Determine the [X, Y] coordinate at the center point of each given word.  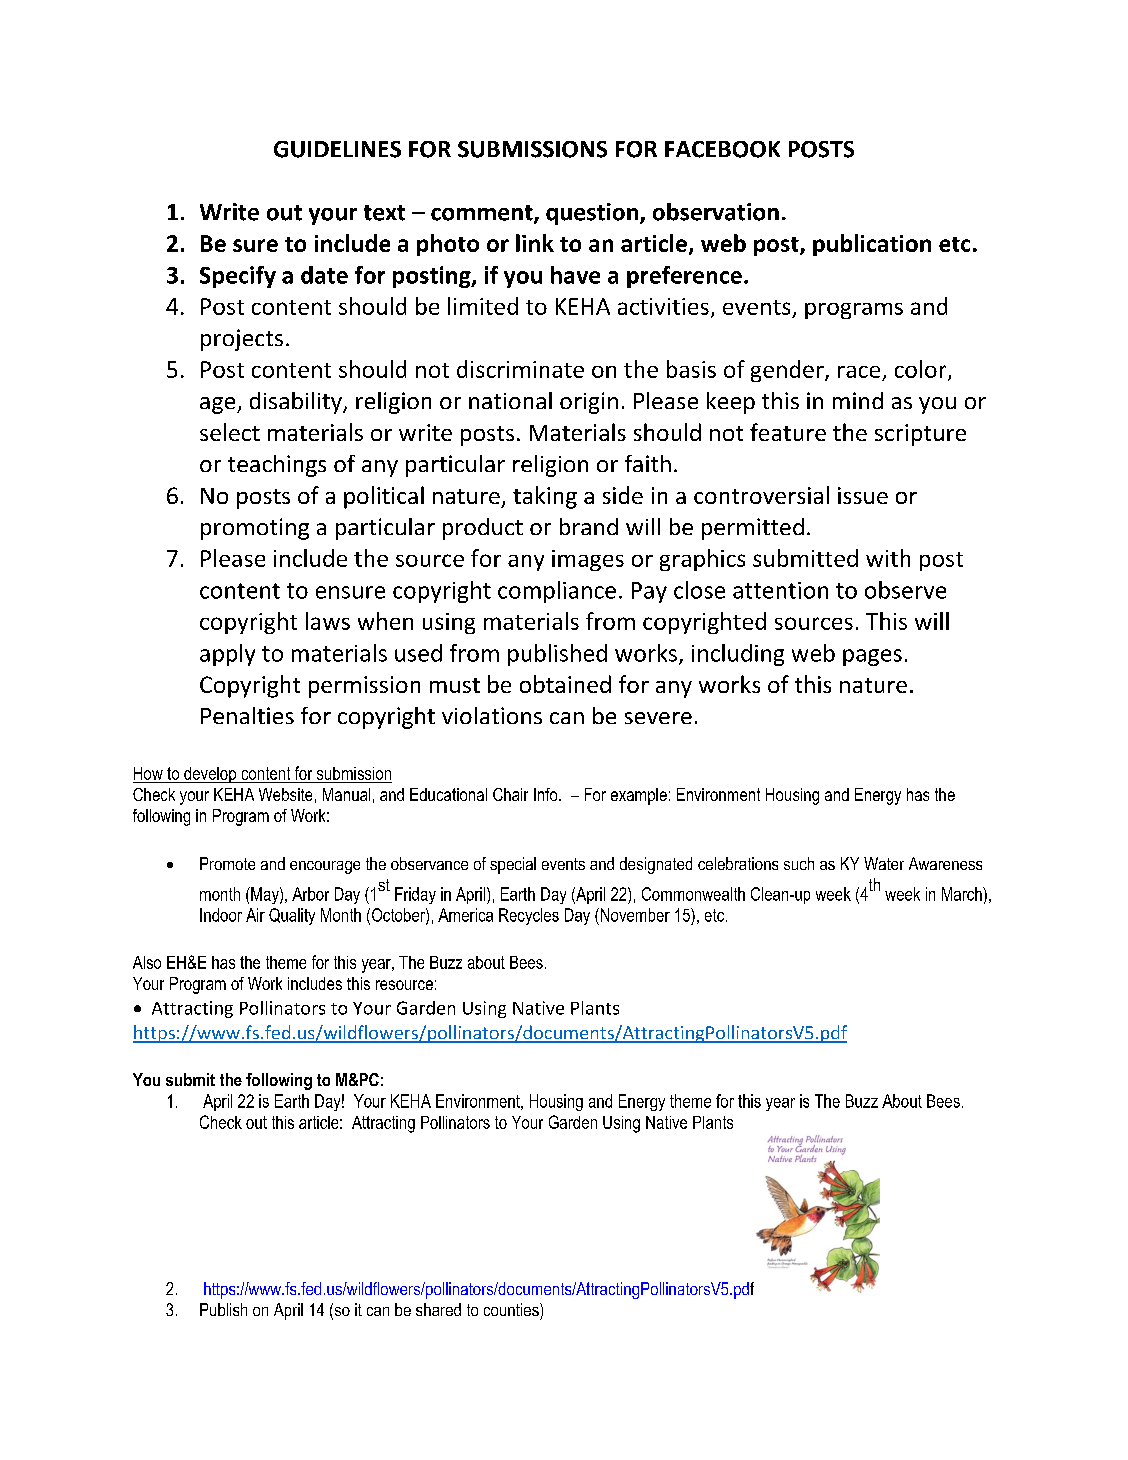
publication [872, 245]
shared [438, 1309]
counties [512, 1309]
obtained [565, 684]
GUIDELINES [337, 149]
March [963, 894]
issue [863, 495]
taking [545, 497]
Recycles [529, 916]
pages [872, 657]
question [592, 214]
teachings [277, 466]
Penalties [247, 715]
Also [147, 962]
